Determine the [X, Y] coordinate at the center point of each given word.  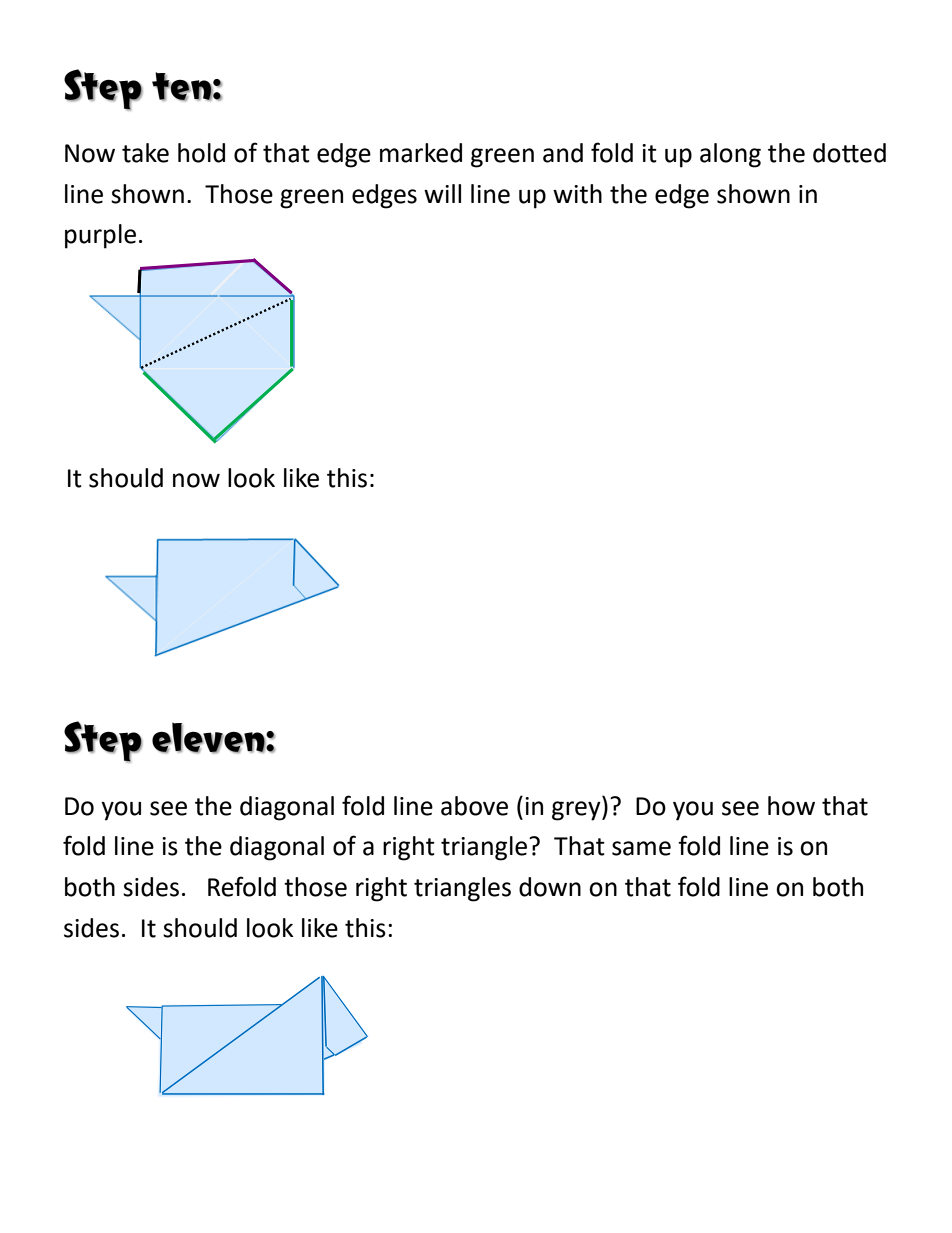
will [442, 193]
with [577, 194]
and [563, 153]
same [641, 848]
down [550, 887]
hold [201, 153]
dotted [849, 153]
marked [421, 153]
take [145, 153]
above [474, 806]
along [730, 155]
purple [100, 236]
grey [577, 811]
